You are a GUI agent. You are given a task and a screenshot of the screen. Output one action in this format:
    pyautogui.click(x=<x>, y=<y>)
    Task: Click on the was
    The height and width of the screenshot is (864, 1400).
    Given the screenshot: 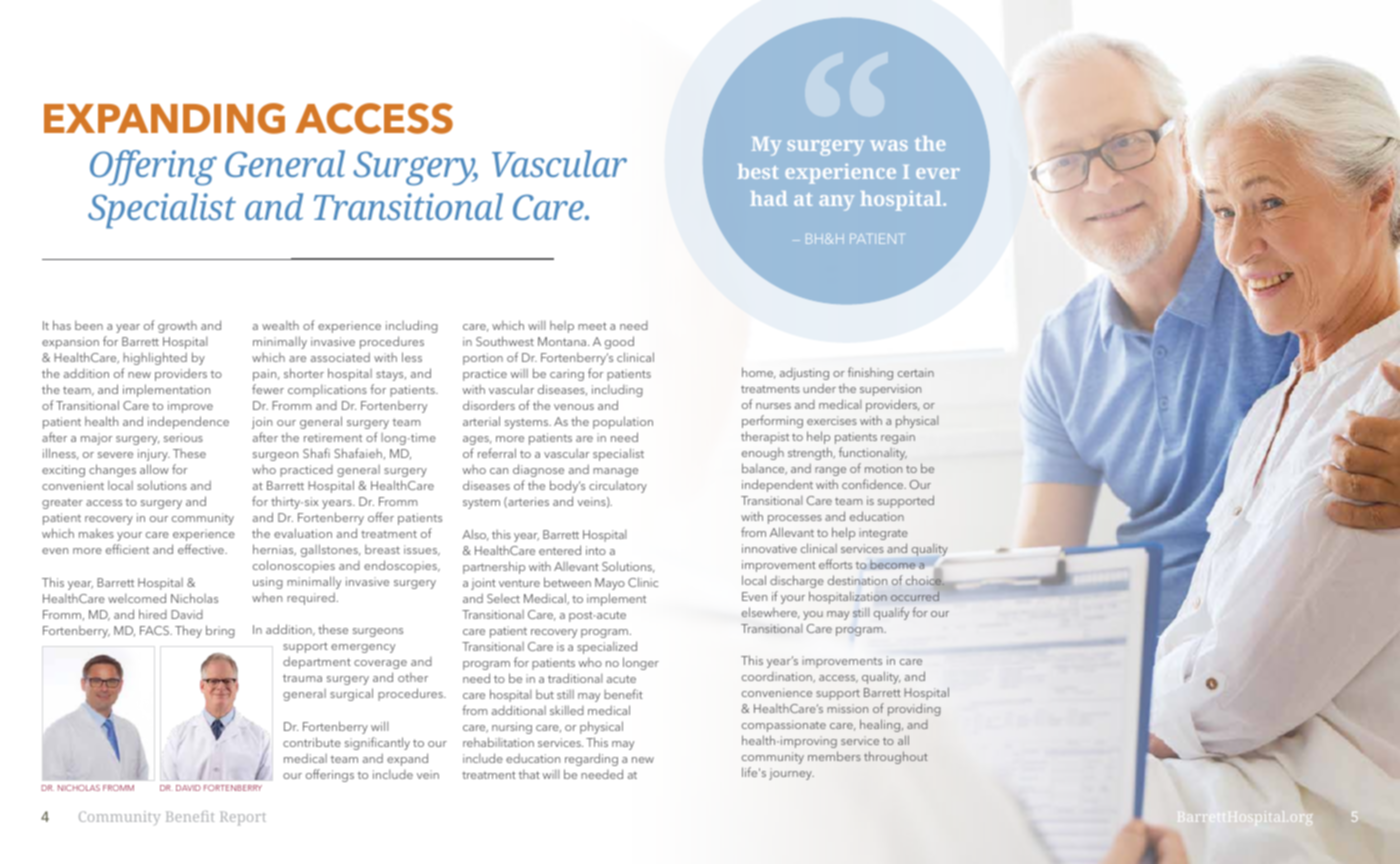 What is the action you would take?
    pyautogui.click(x=889, y=145)
